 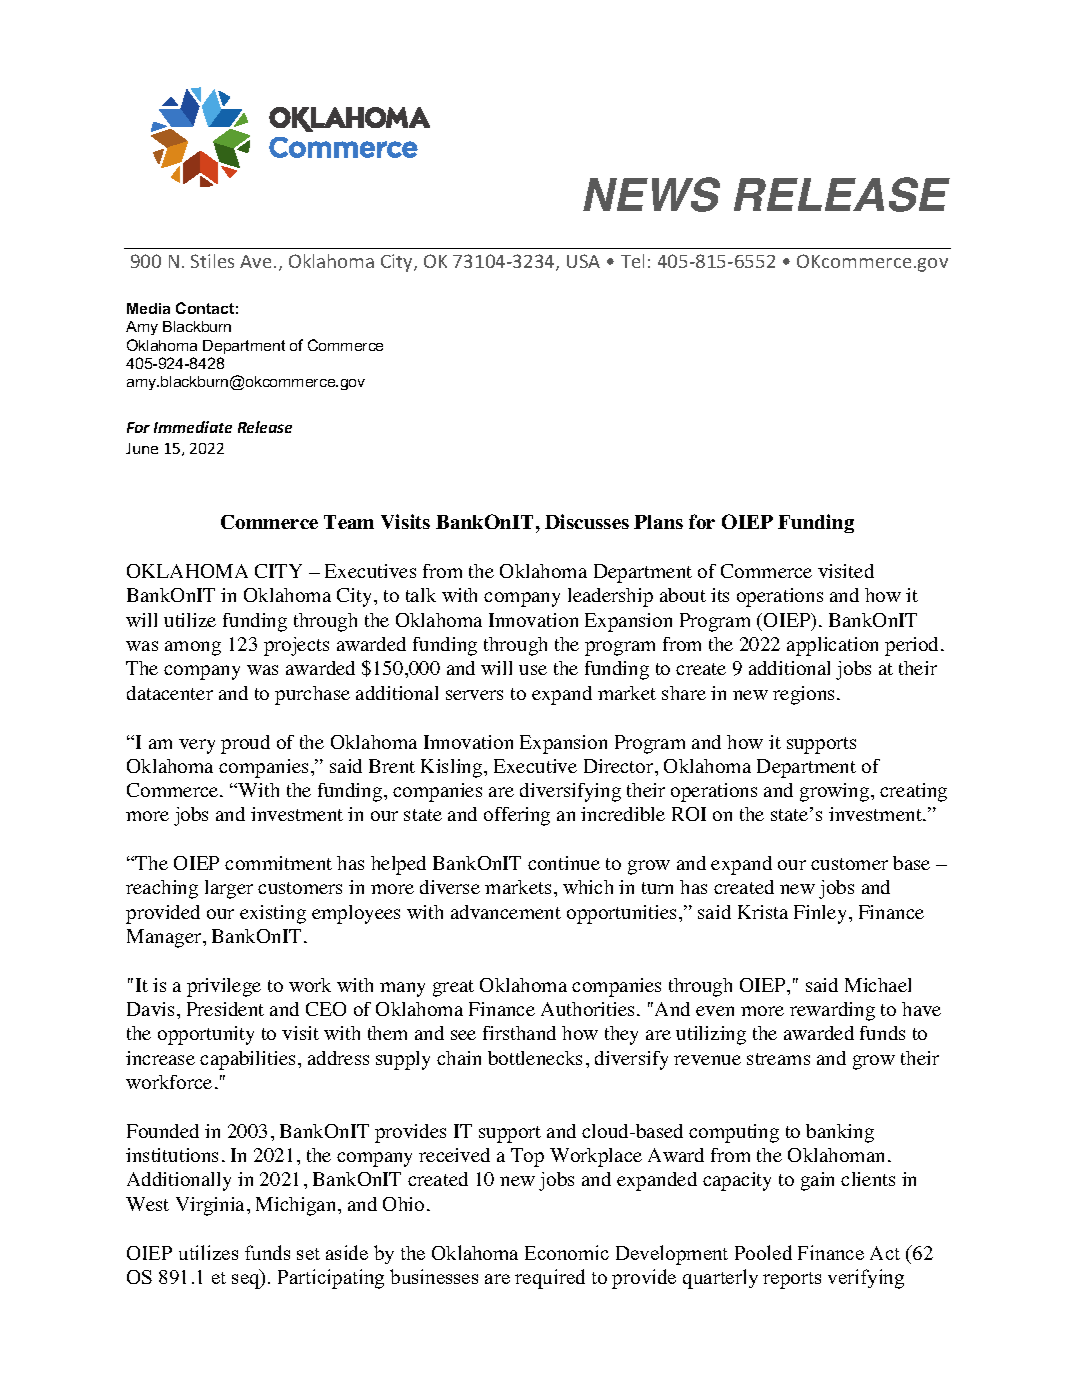 I want to click on proud, so click(x=245, y=744).
